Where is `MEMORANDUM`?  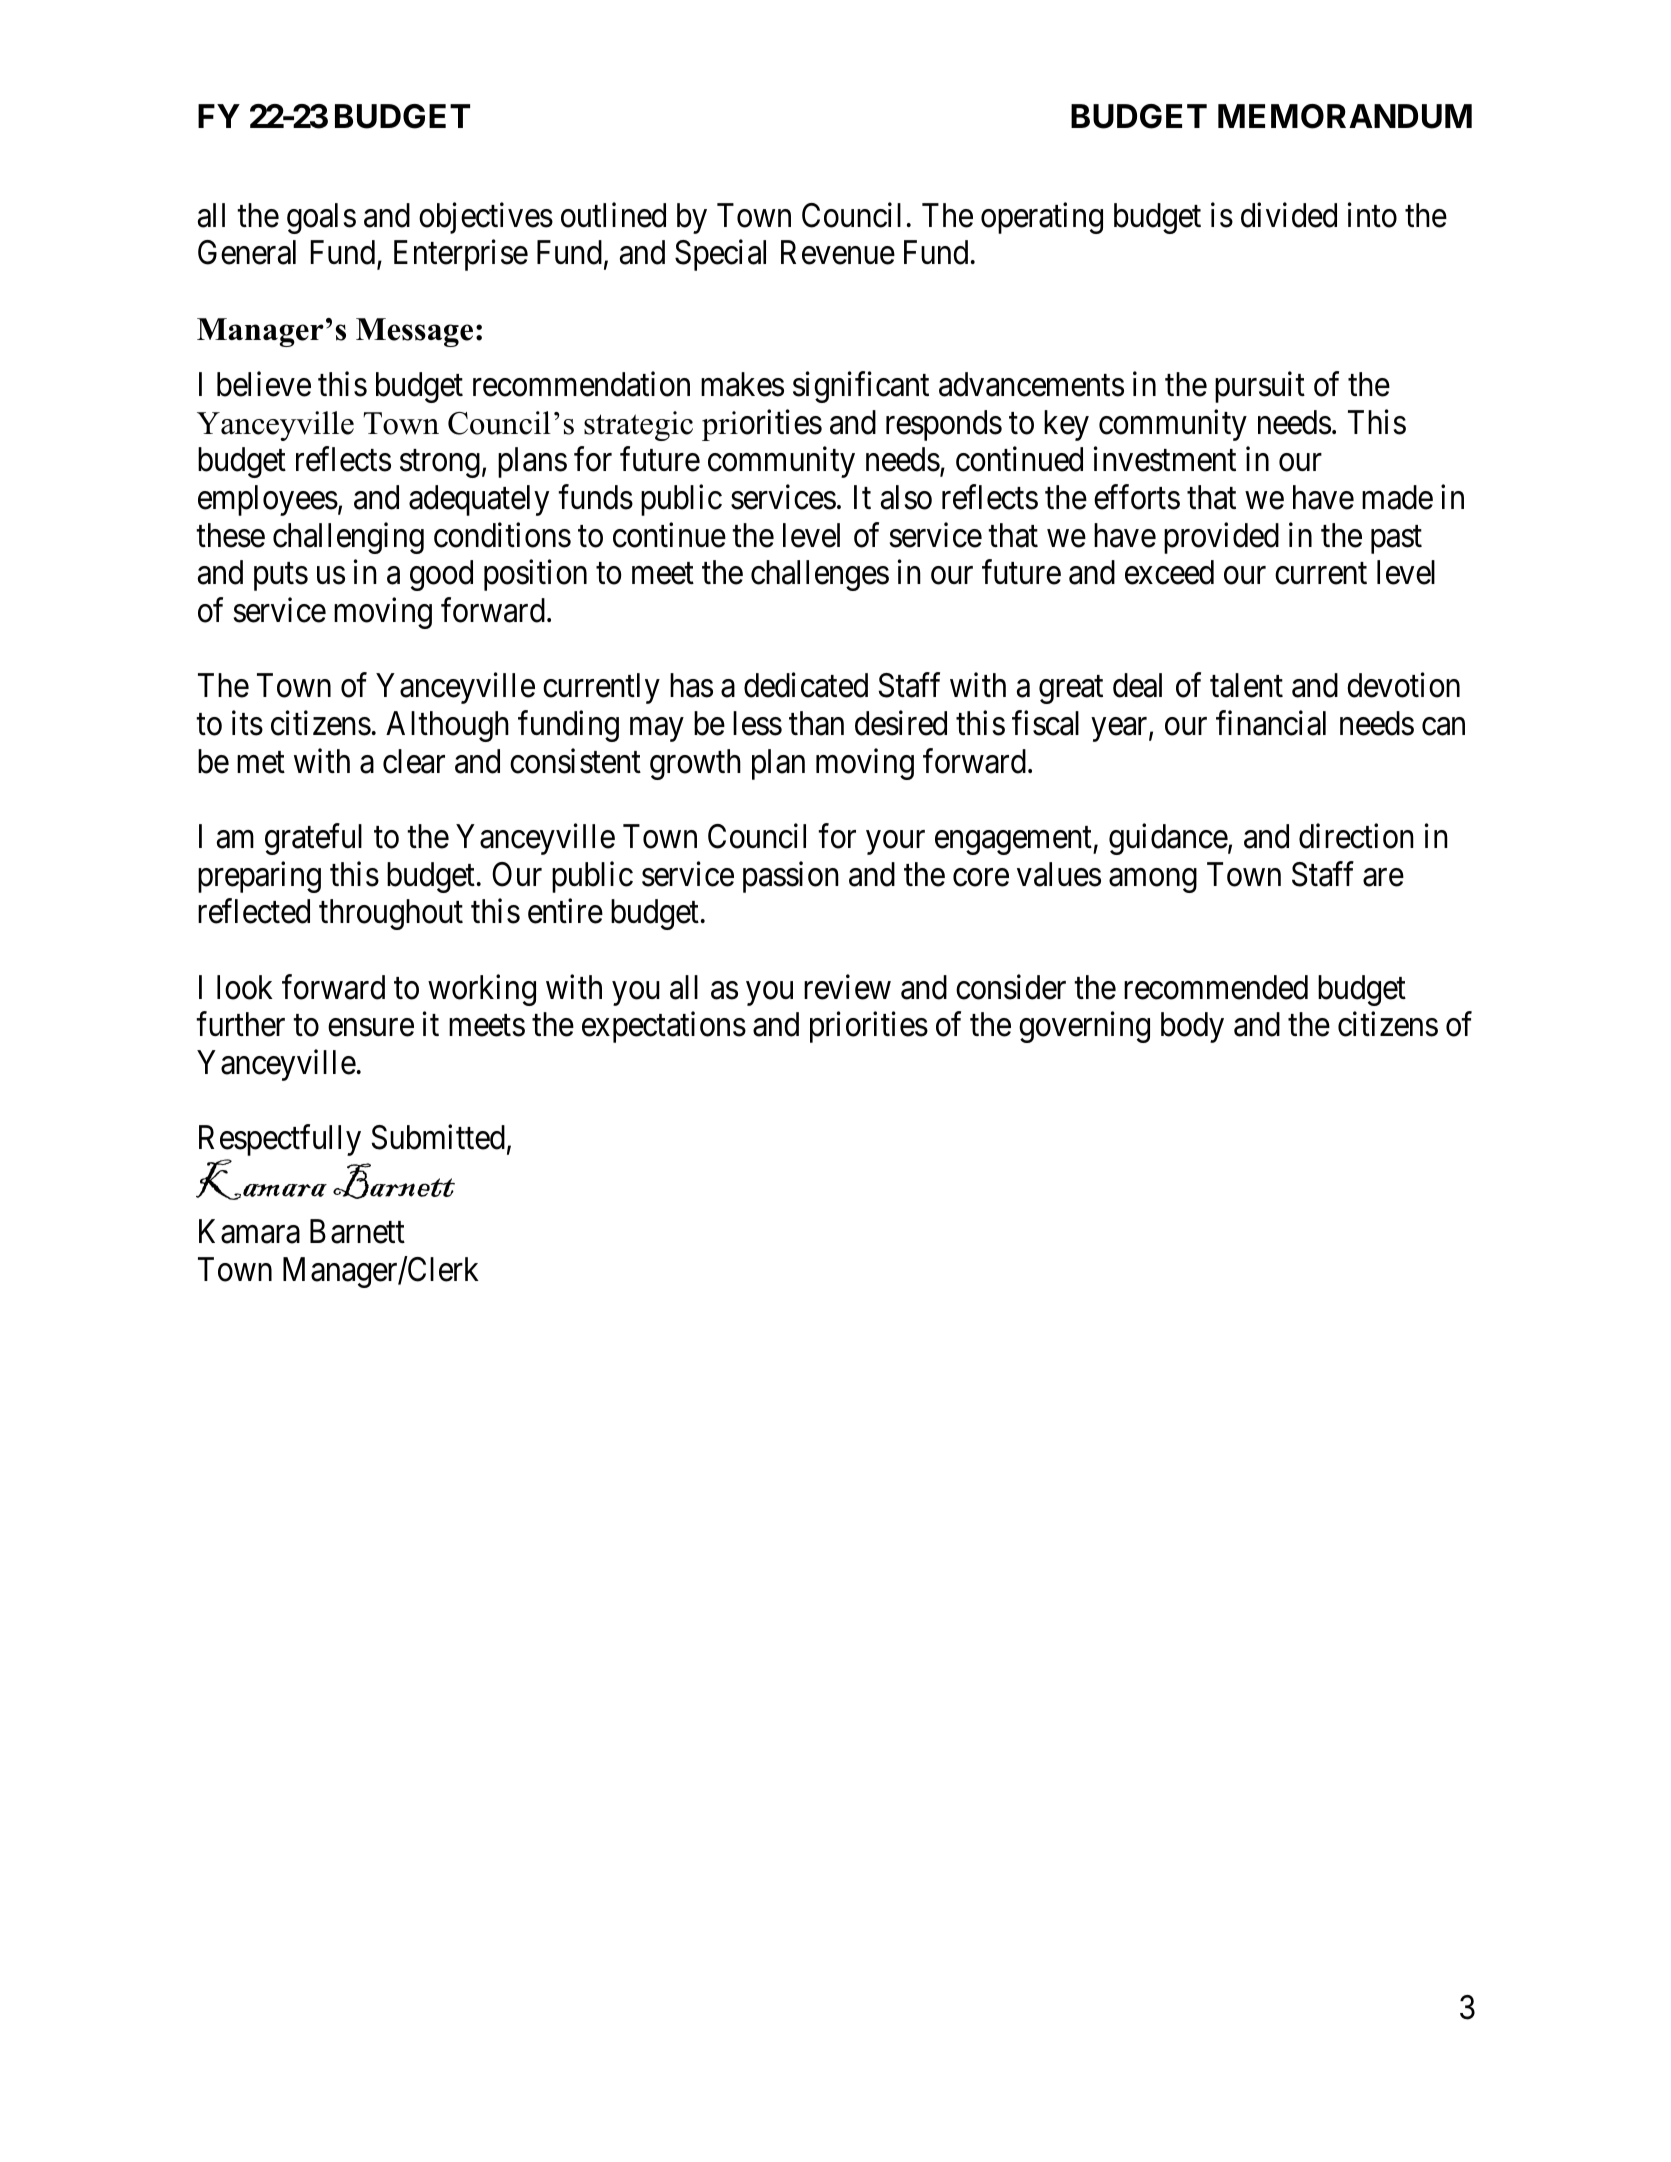
MEMORANDUM is located at coordinates (1345, 116).
